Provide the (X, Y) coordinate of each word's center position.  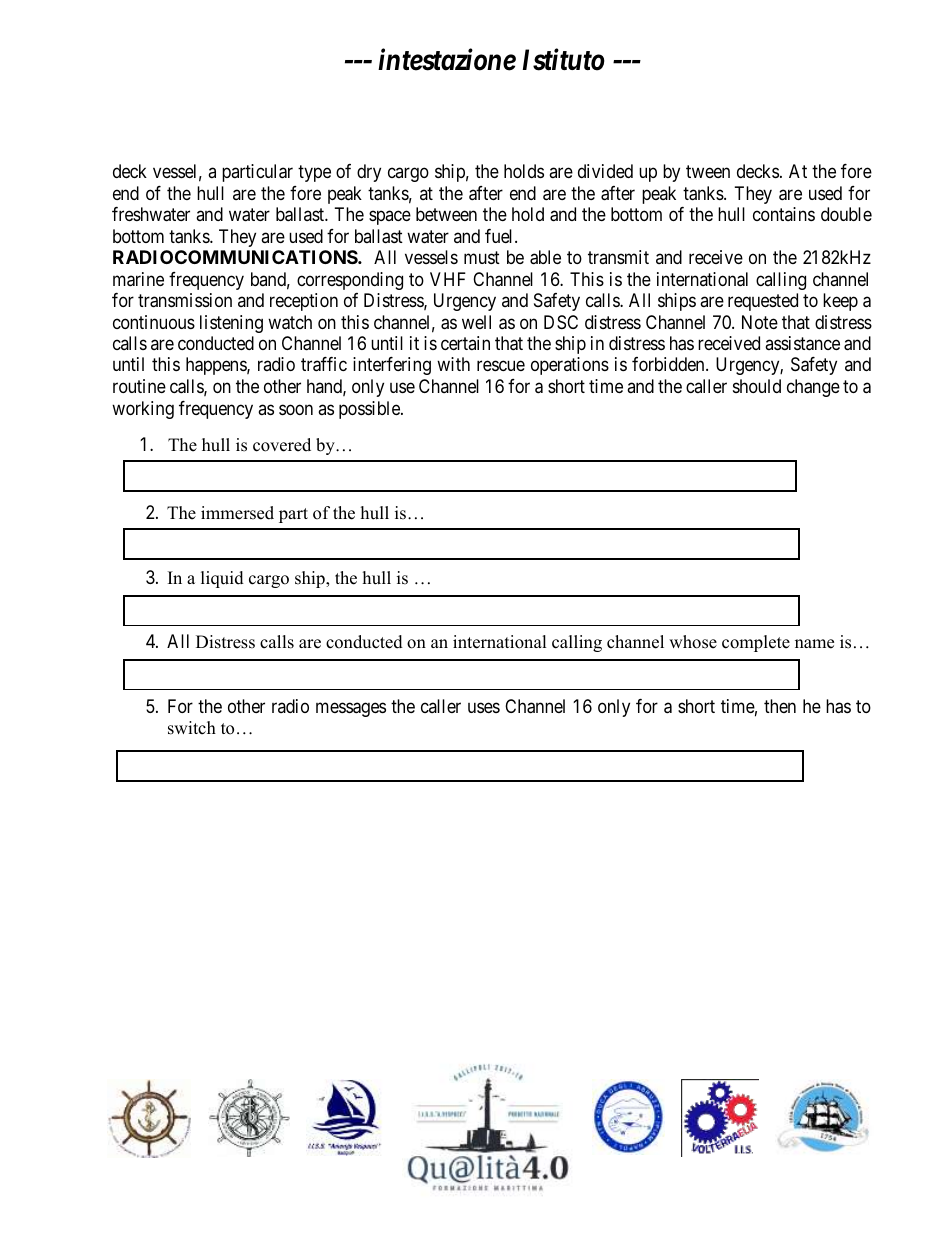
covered (282, 445)
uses (484, 707)
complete (756, 643)
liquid (222, 579)
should (757, 386)
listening (231, 324)
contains (784, 214)
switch (192, 728)
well (476, 322)
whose (693, 642)
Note (760, 322)
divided (605, 171)
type (314, 173)
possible (370, 410)
